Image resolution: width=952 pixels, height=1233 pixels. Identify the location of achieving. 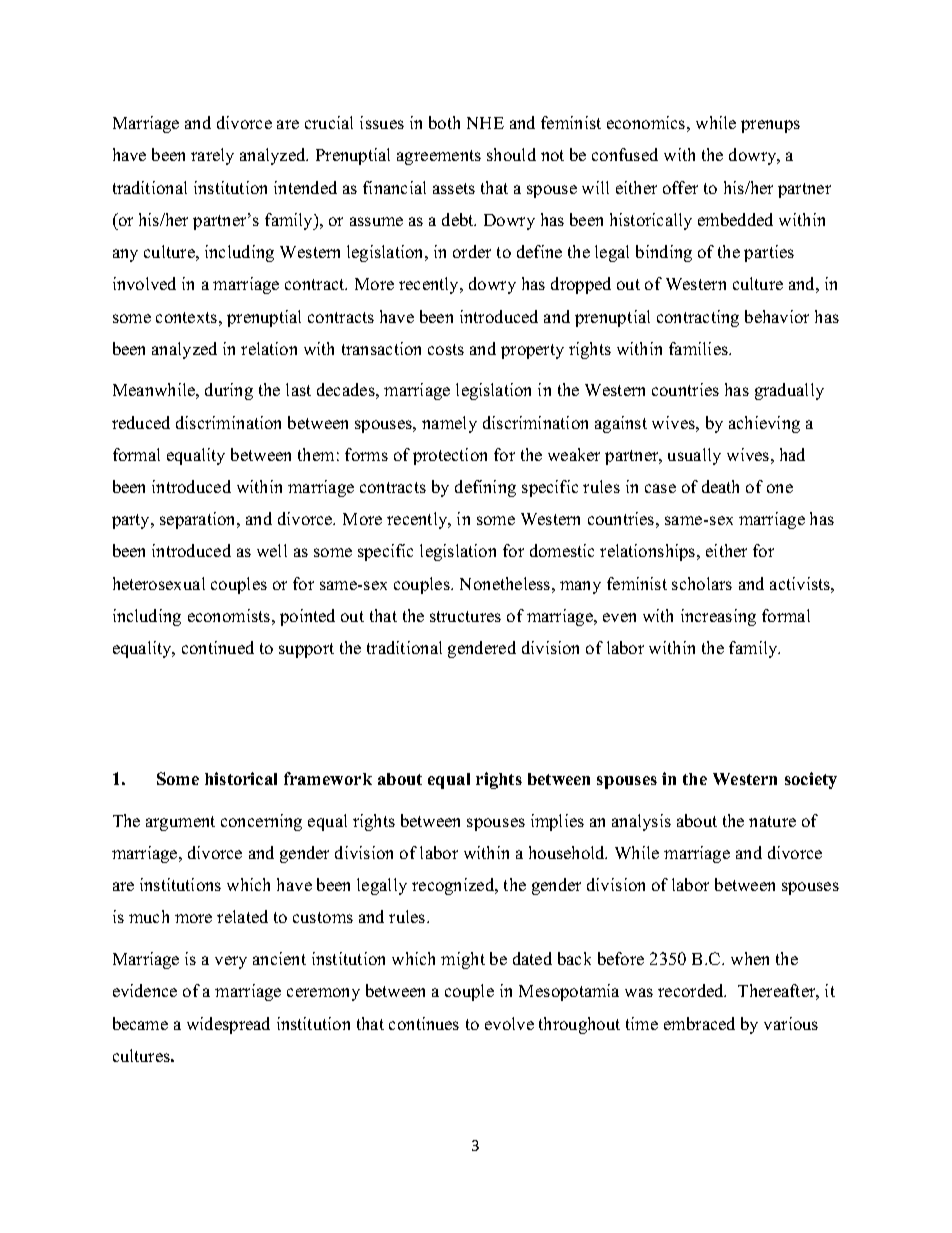
(764, 424).
